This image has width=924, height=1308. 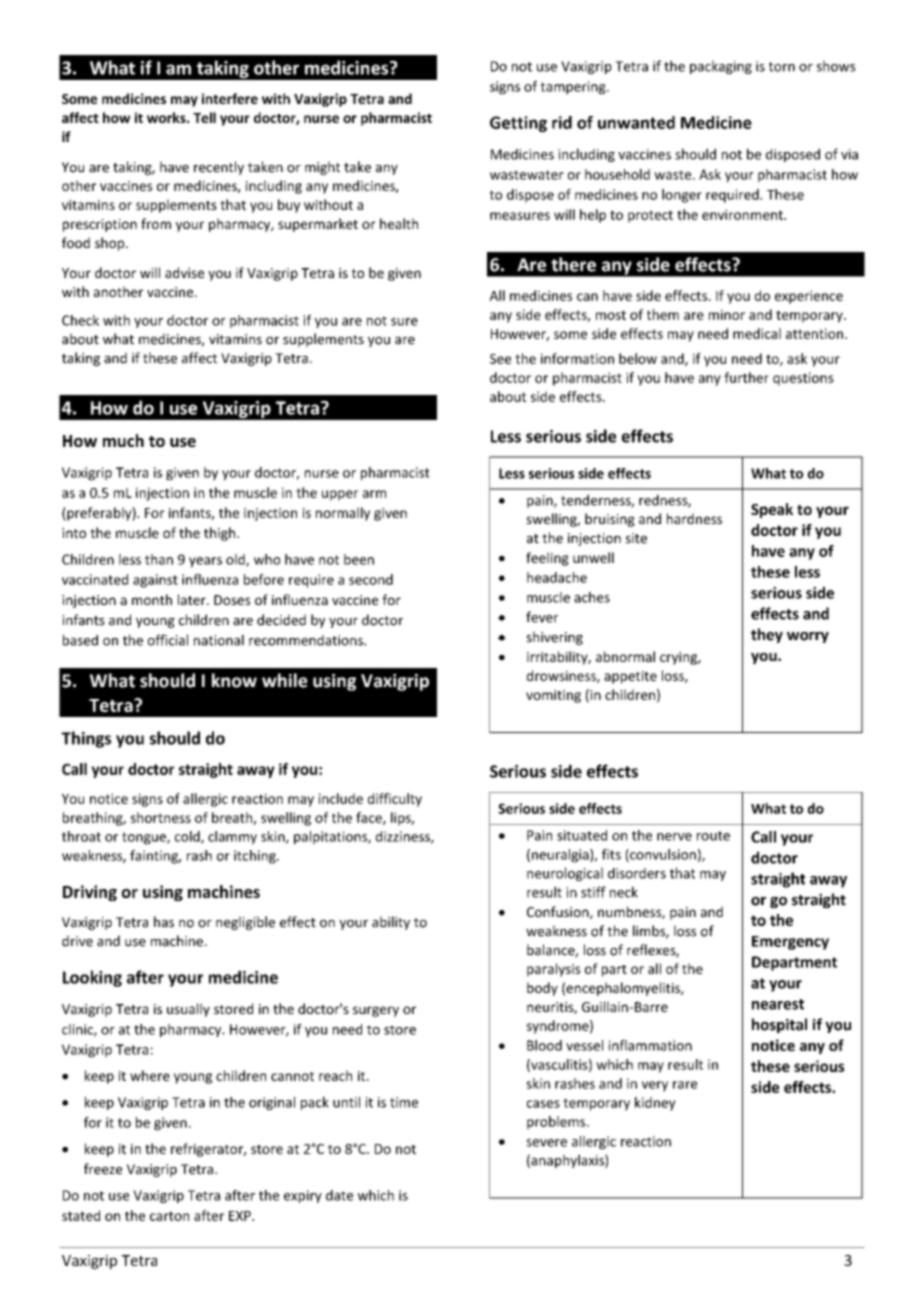 What do you see at coordinates (767, 635) in the image?
I see `they` at bounding box center [767, 635].
